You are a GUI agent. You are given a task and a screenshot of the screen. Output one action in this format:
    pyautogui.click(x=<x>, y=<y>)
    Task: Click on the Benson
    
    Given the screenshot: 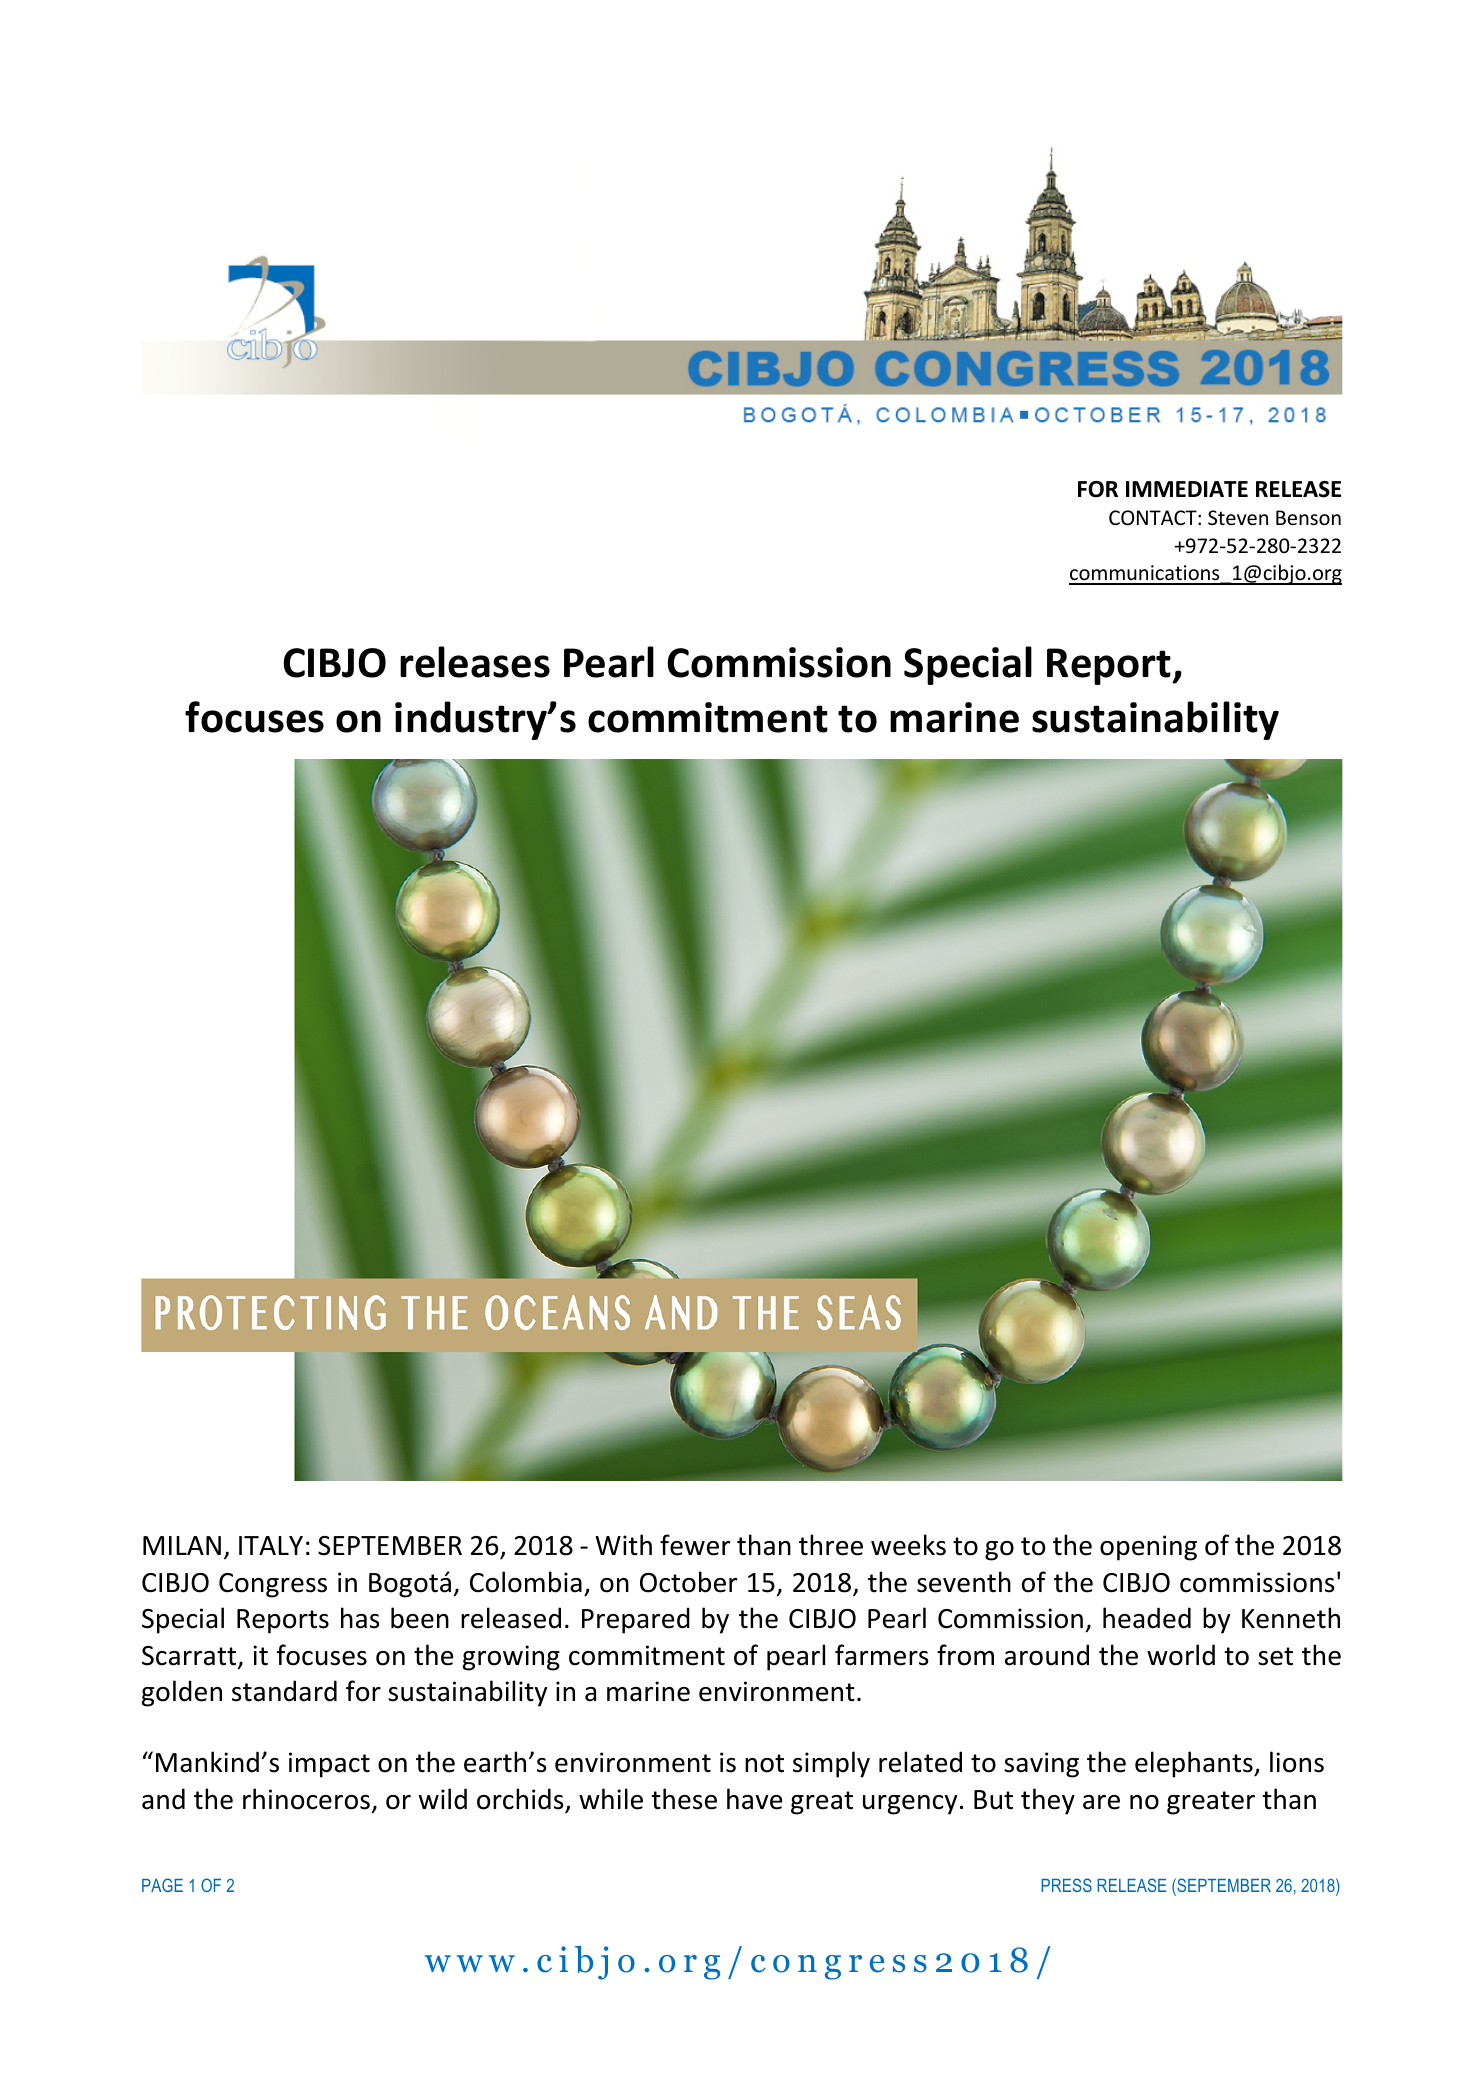 What is the action you would take?
    pyautogui.click(x=1308, y=518)
